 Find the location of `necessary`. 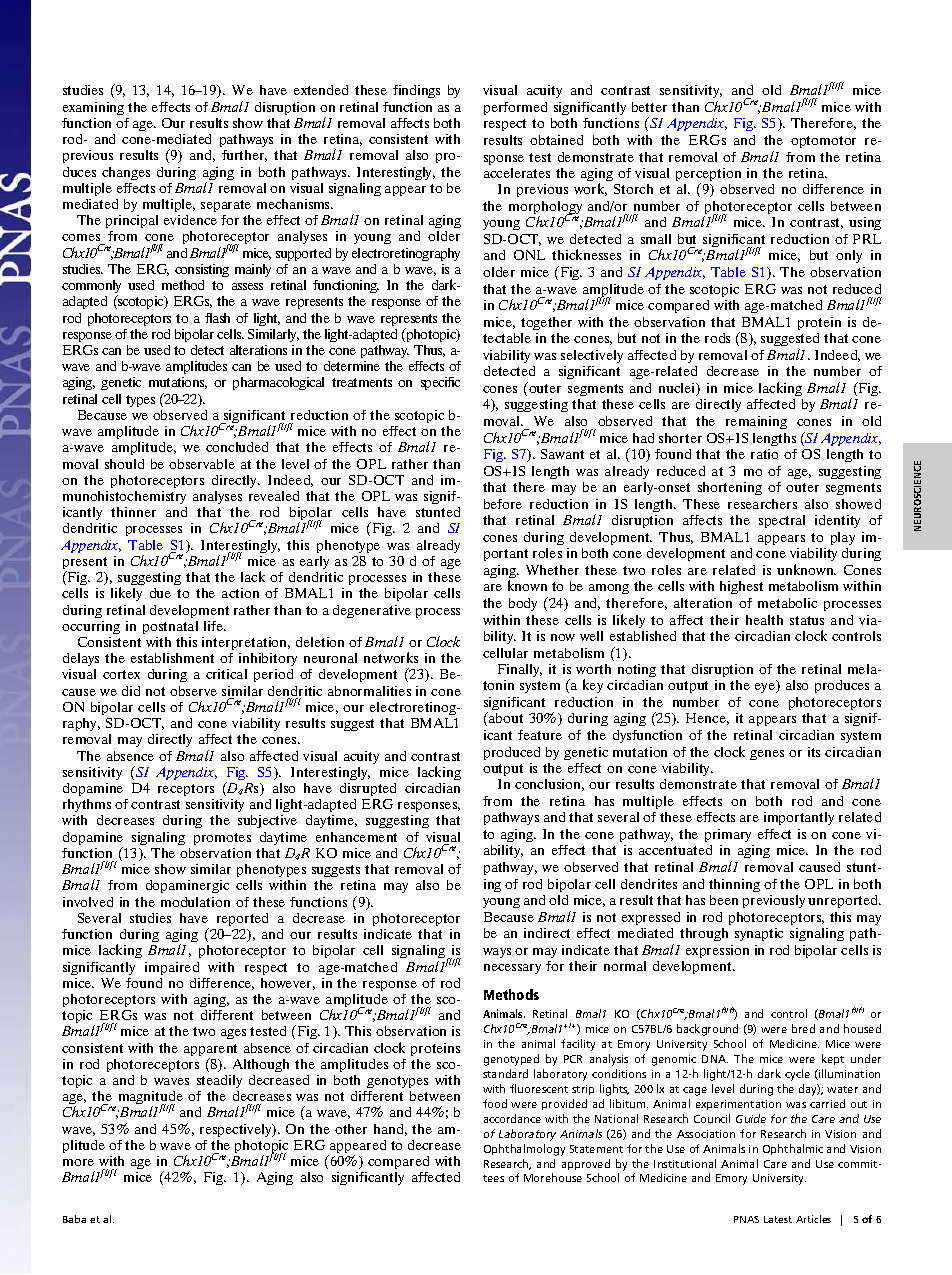

necessary is located at coordinates (512, 969).
